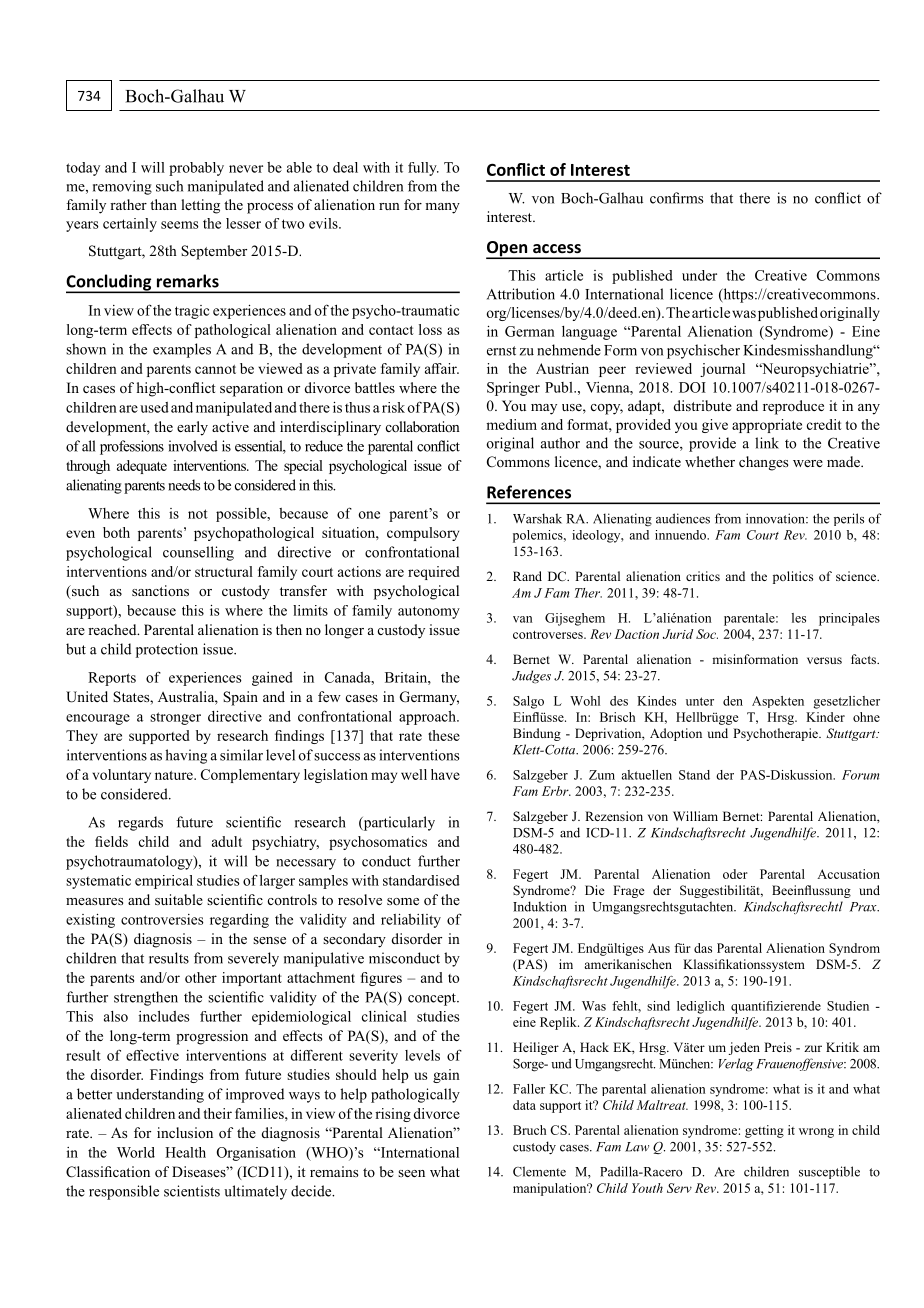 Image resolution: width=924 pixels, height=1308 pixels. I want to click on confirms, so click(677, 198).
